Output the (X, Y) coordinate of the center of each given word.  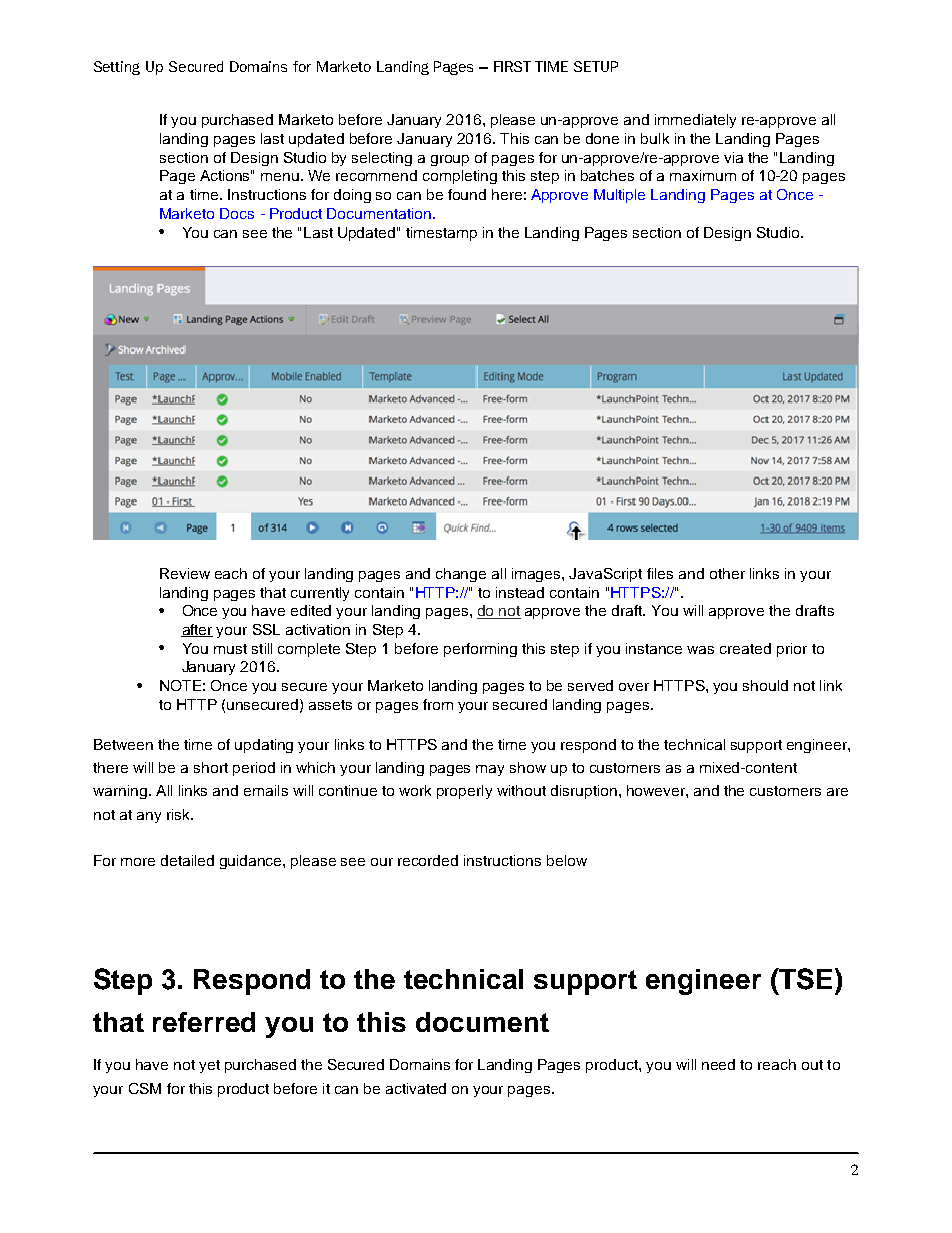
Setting (117, 68)
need (718, 1064)
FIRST (512, 66)
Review (185, 573)
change (461, 575)
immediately (695, 121)
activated (416, 1088)
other (727, 573)
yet (209, 1066)
